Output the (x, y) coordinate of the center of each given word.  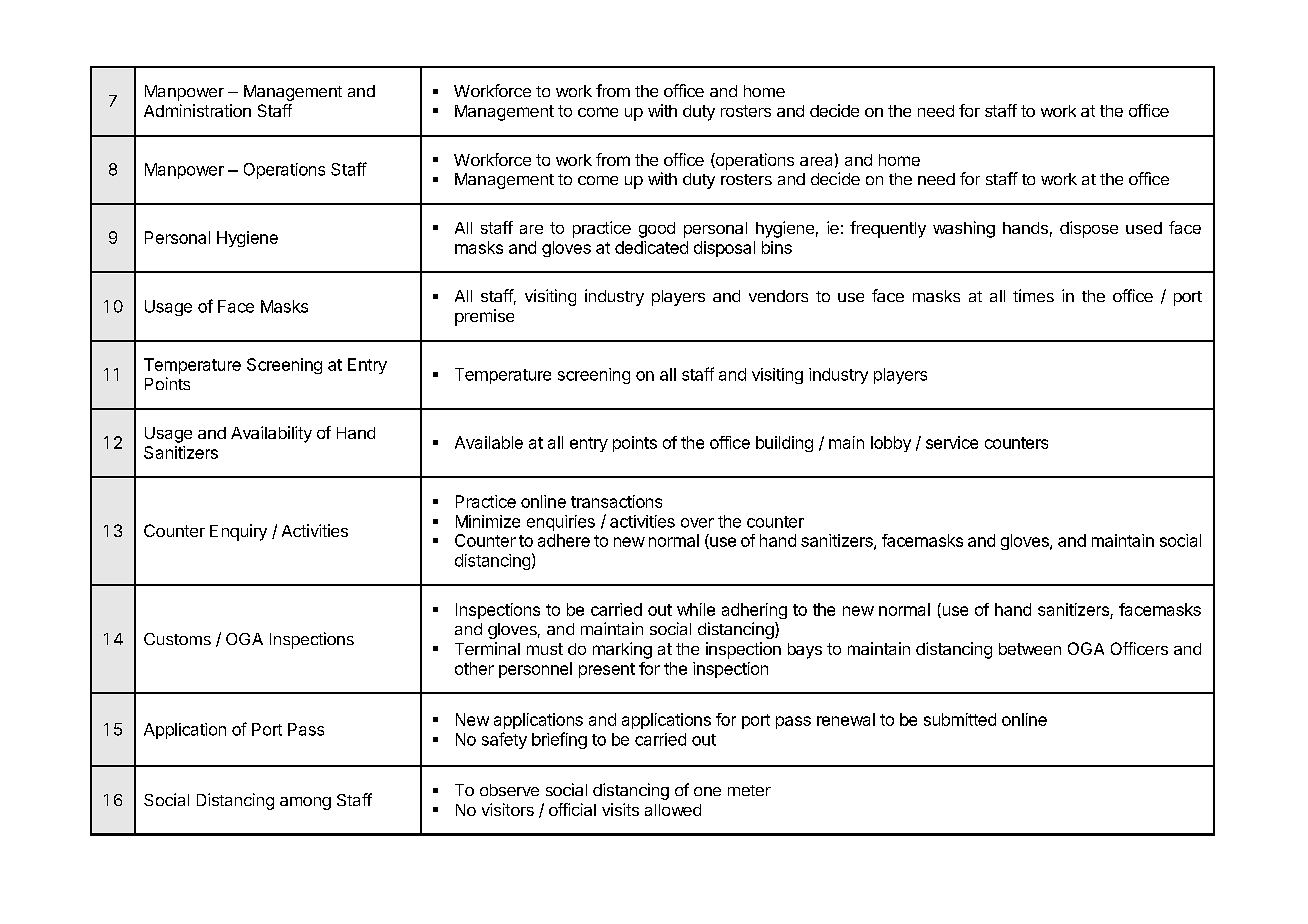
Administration (197, 110)
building (784, 444)
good (657, 230)
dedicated (651, 247)
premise (484, 317)
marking (622, 650)
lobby (891, 444)
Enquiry (238, 532)
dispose (1089, 229)
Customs (177, 639)
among (305, 803)
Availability (271, 434)
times (1033, 295)
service (952, 442)
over (697, 523)
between (1030, 649)
